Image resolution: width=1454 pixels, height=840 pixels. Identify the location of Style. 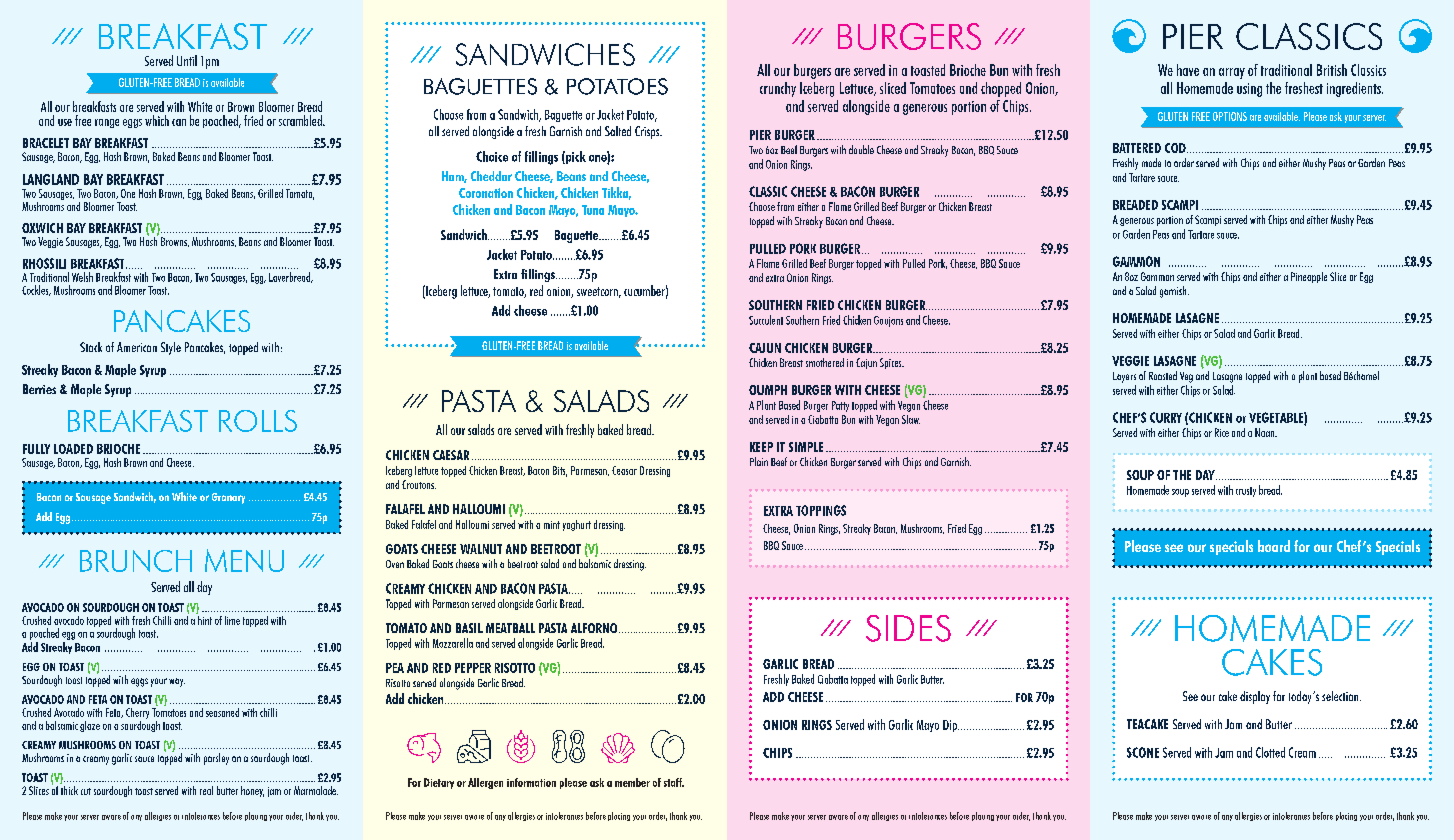
(171, 348).
